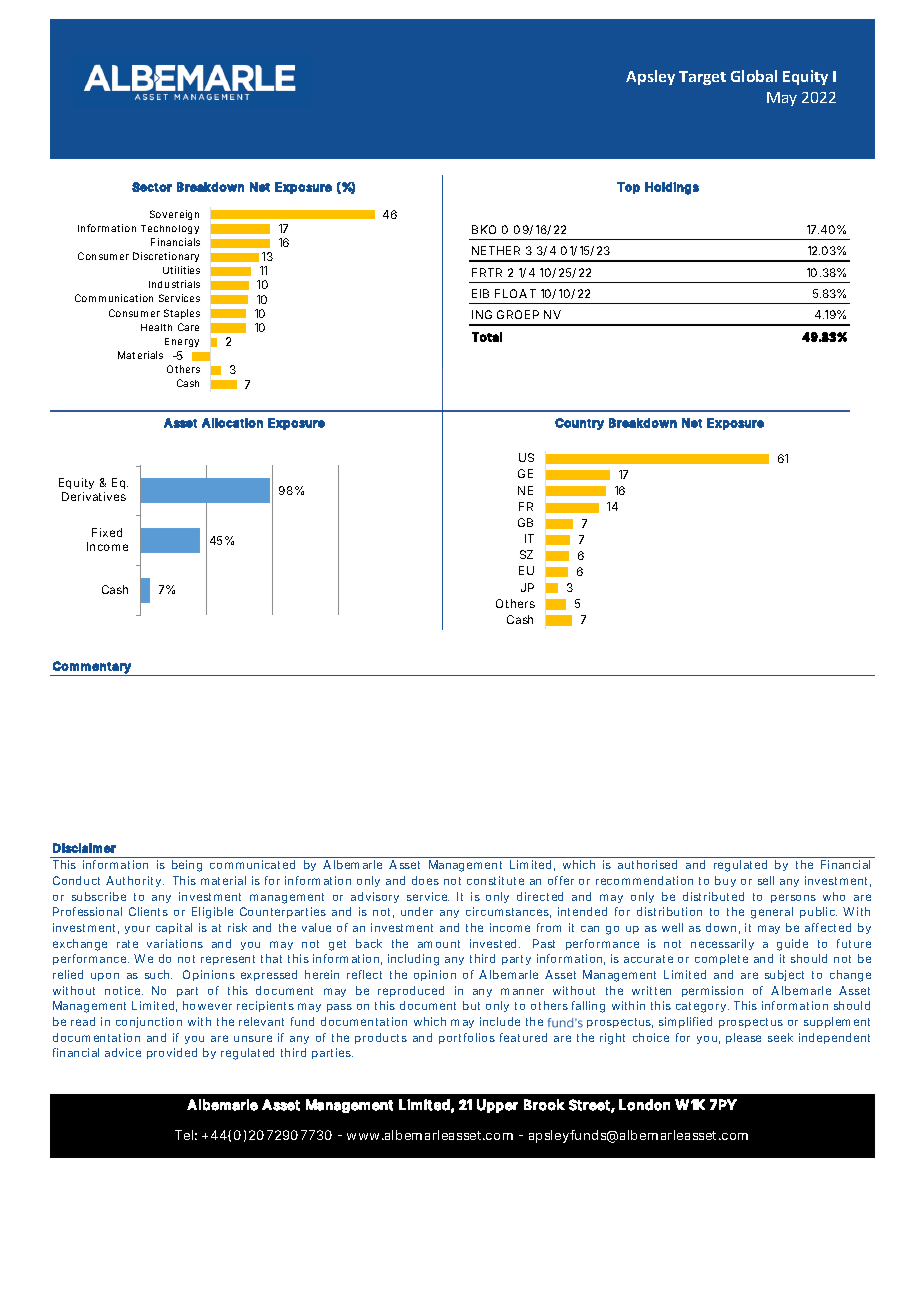  Describe the element at coordinates (628, 188) in the page. I see `Top` at that location.
